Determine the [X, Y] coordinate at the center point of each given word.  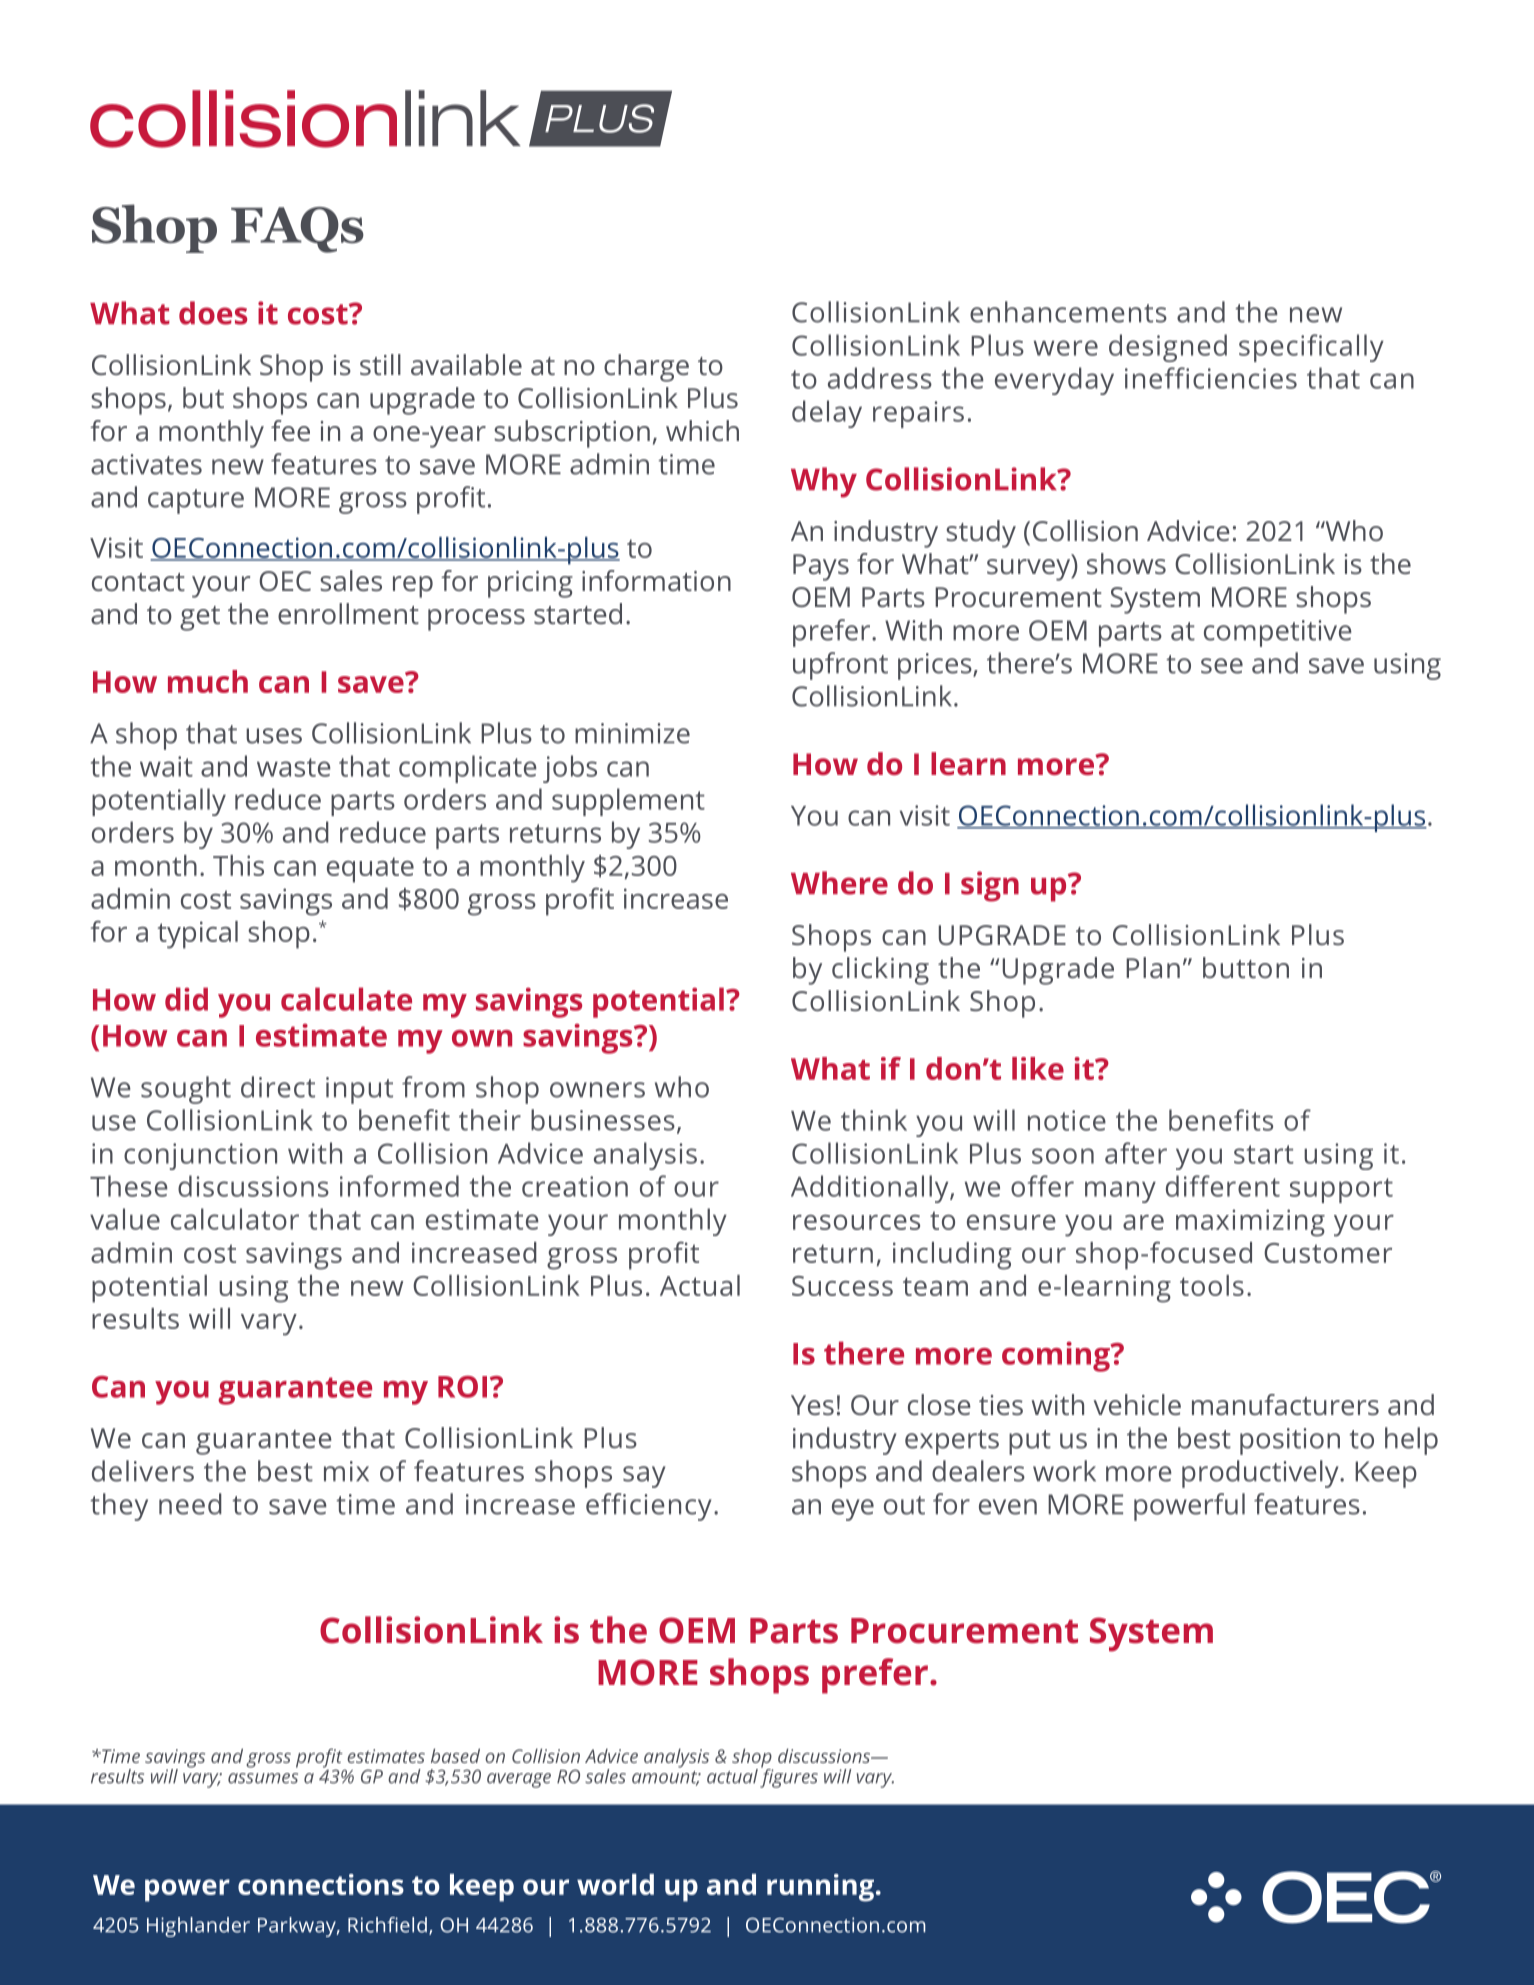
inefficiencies [1211, 378]
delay [827, 414]
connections [321, 1884]
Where [839, 883]
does [213, 313]
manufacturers [1285, 1404]
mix [346, 1471]
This [238, 865]
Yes [812, 1405]
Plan [1153, 967]
